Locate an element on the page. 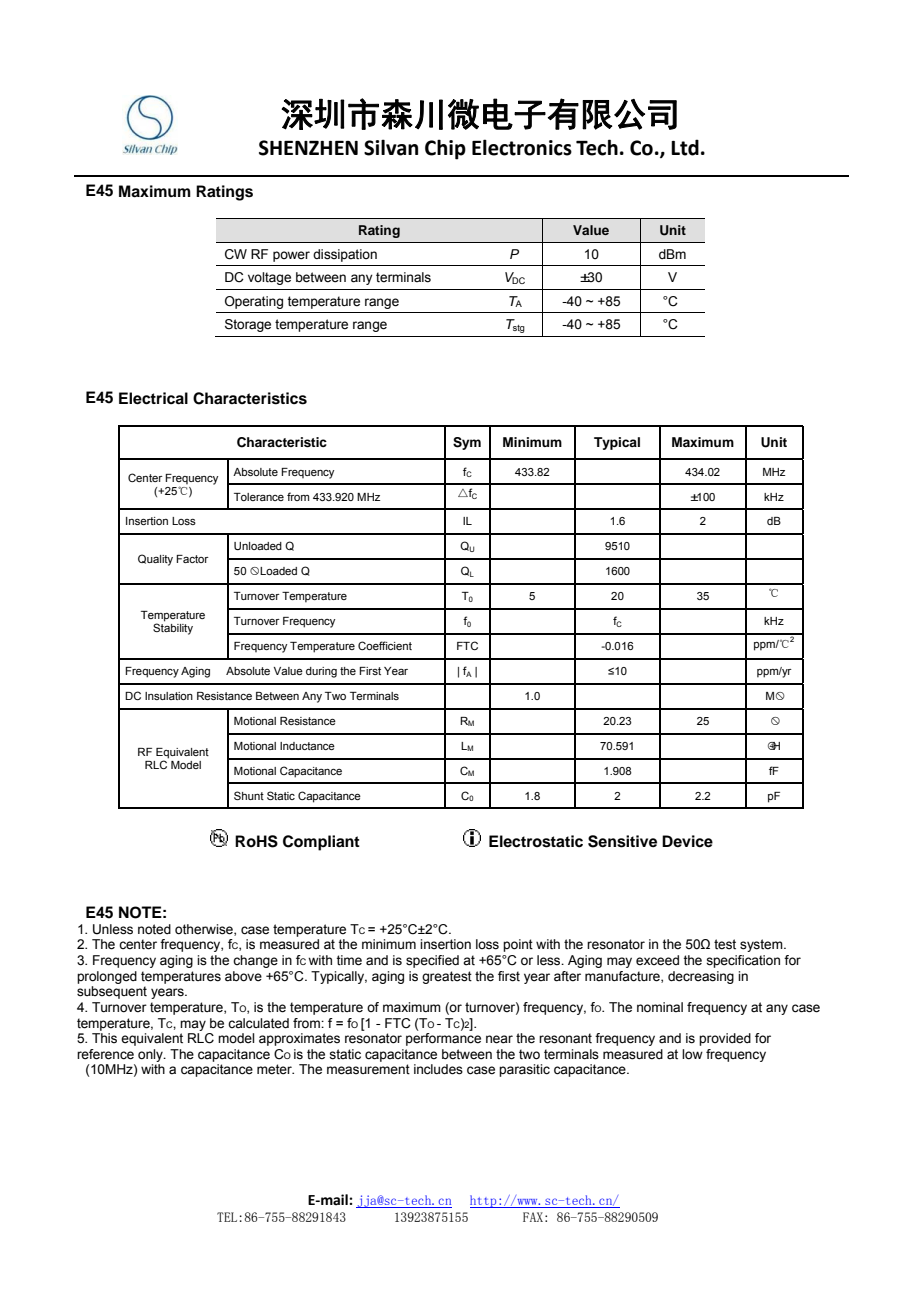 The height and width of the page is (1308, 924). Ltd is located at coordinates (685, 147).
